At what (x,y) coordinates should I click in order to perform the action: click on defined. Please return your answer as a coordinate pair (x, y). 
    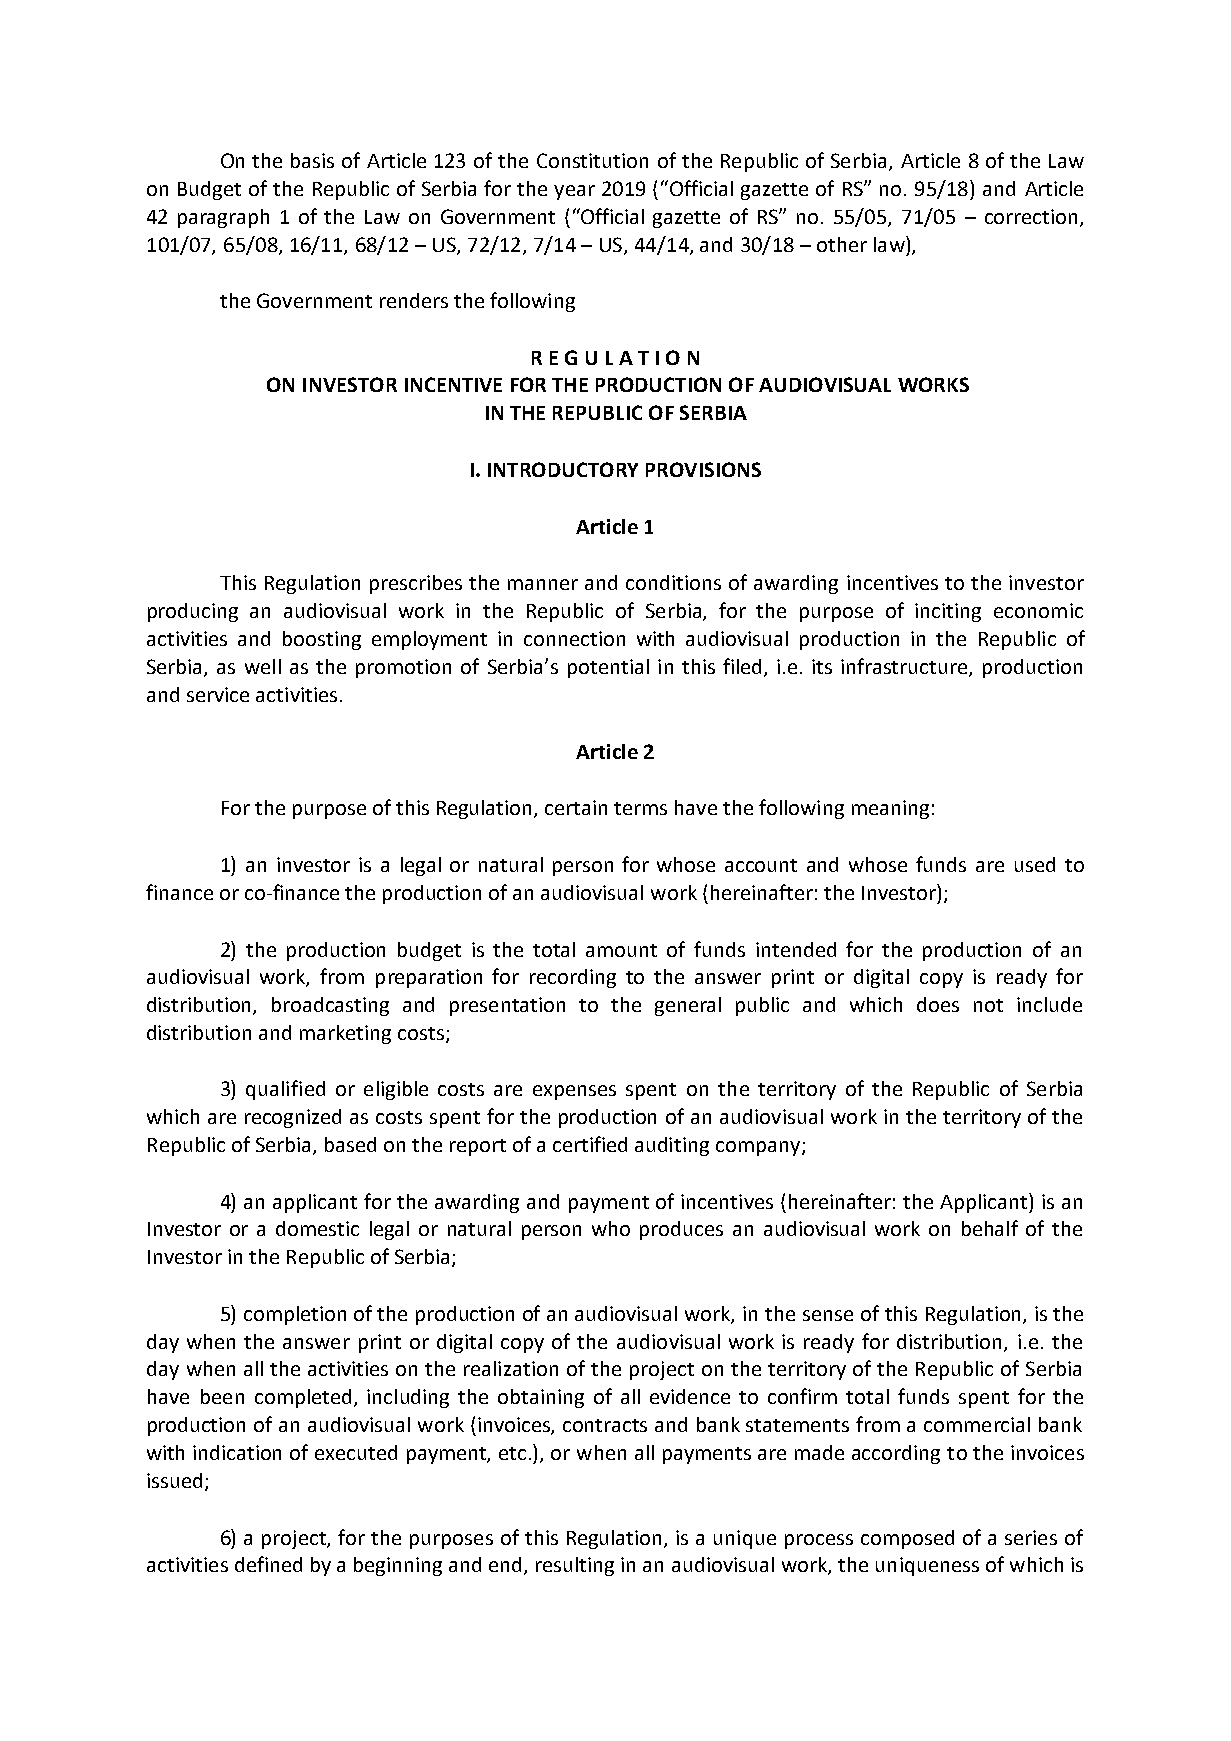
    Looking at the image, I should click on (268, 1564).
